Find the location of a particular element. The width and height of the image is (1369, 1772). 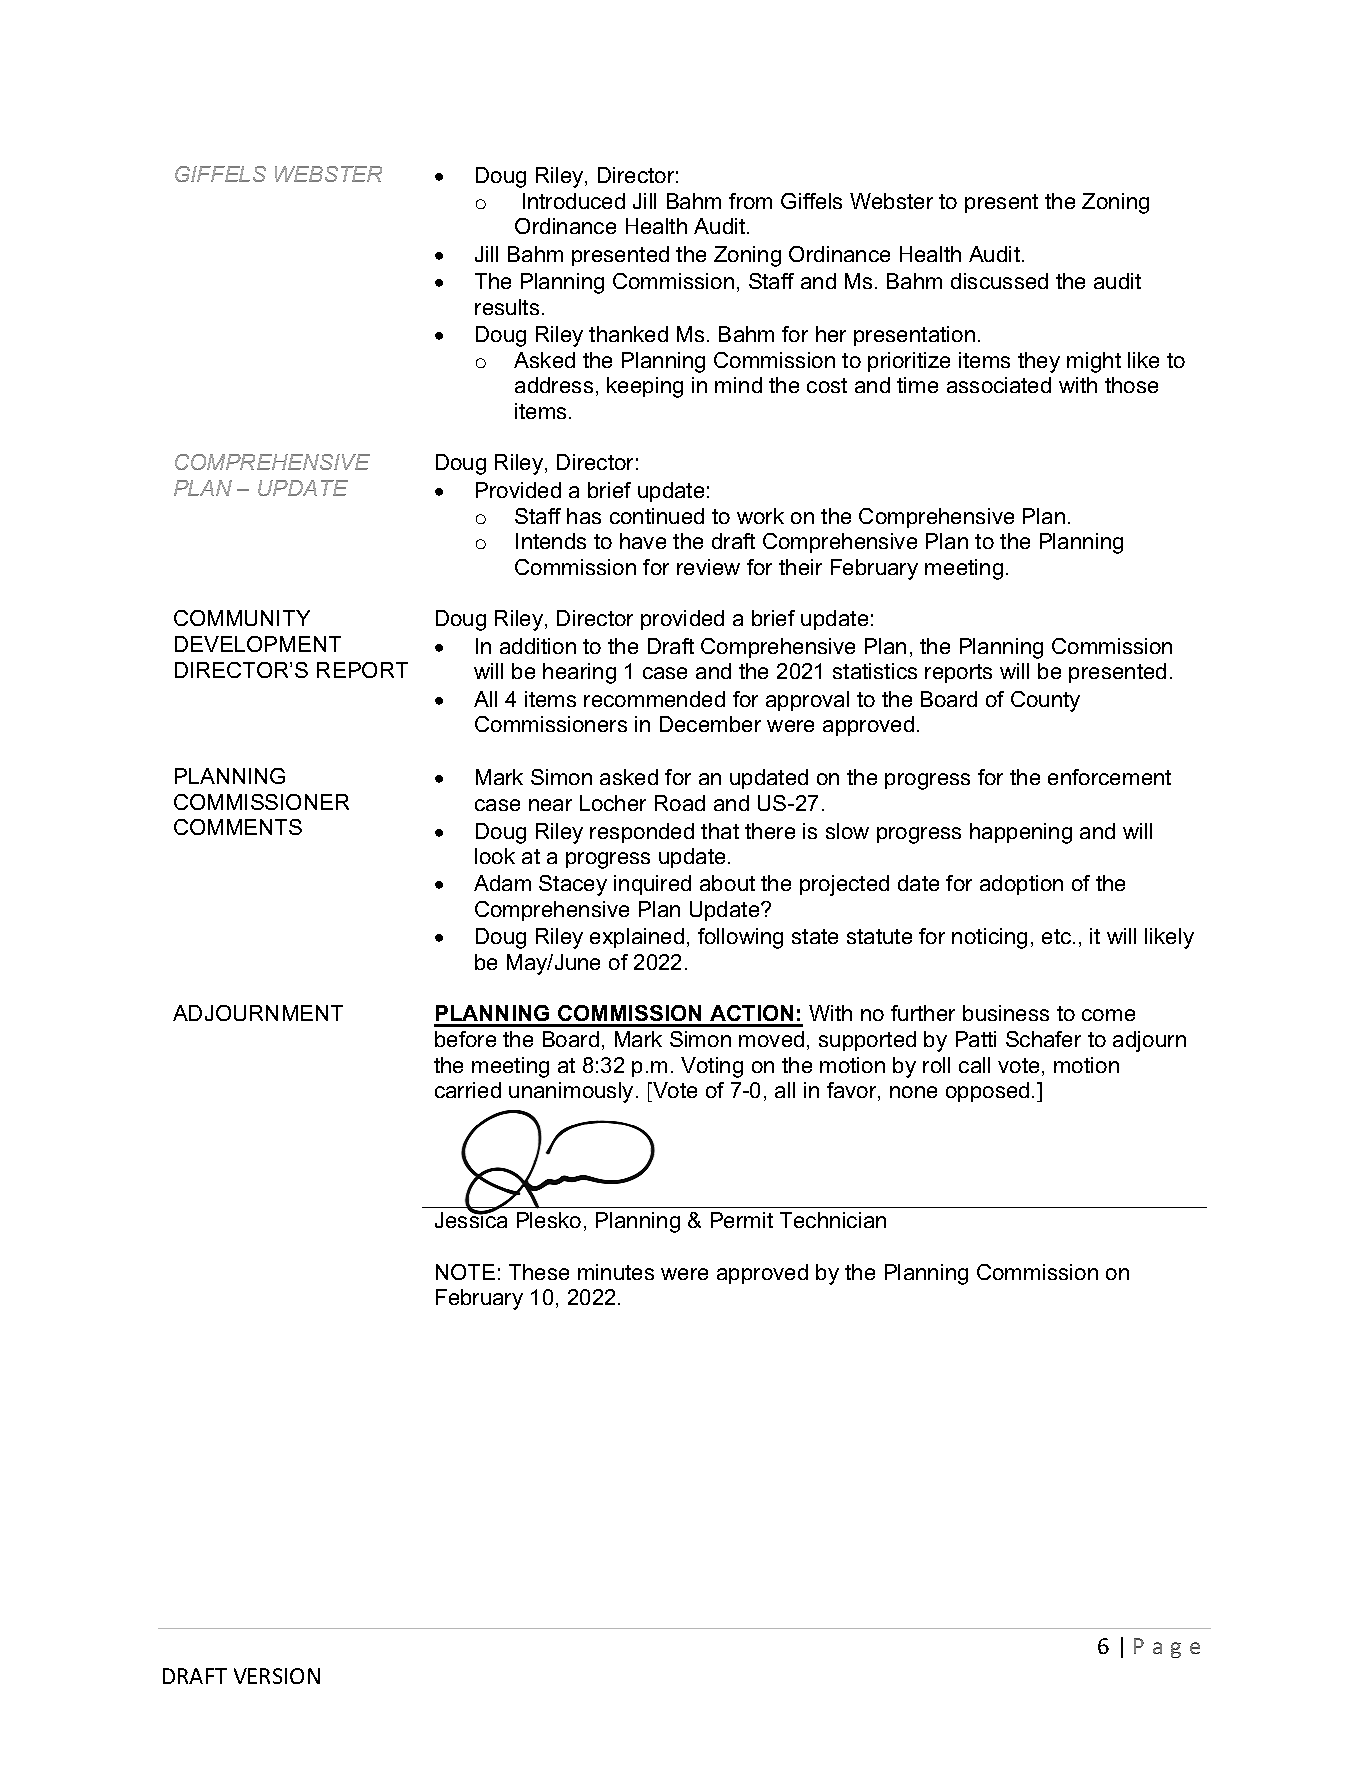

VERSION is located at coordinates (277, 1676).
